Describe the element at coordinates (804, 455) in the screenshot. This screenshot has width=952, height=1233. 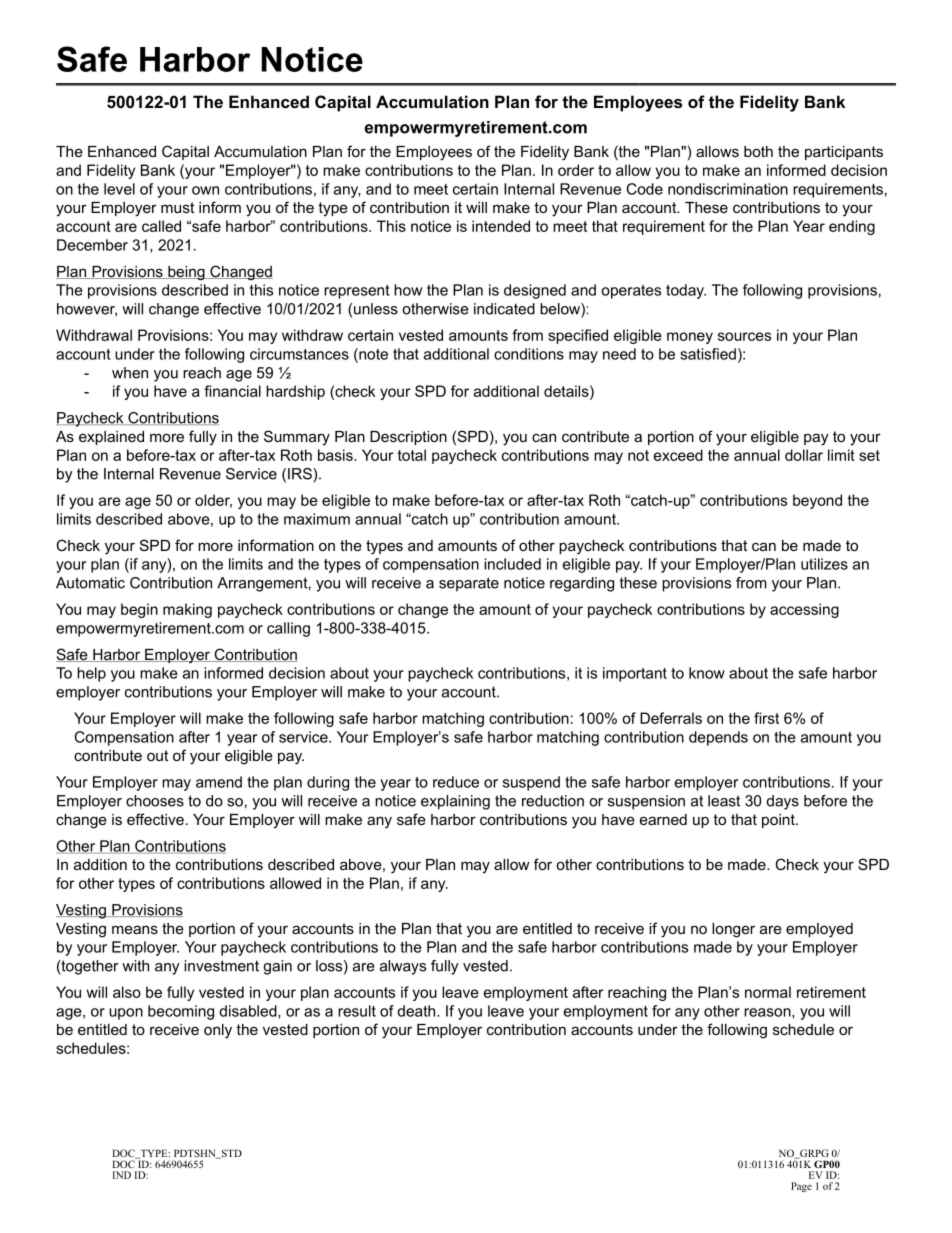
I see `dollar` at that location.
